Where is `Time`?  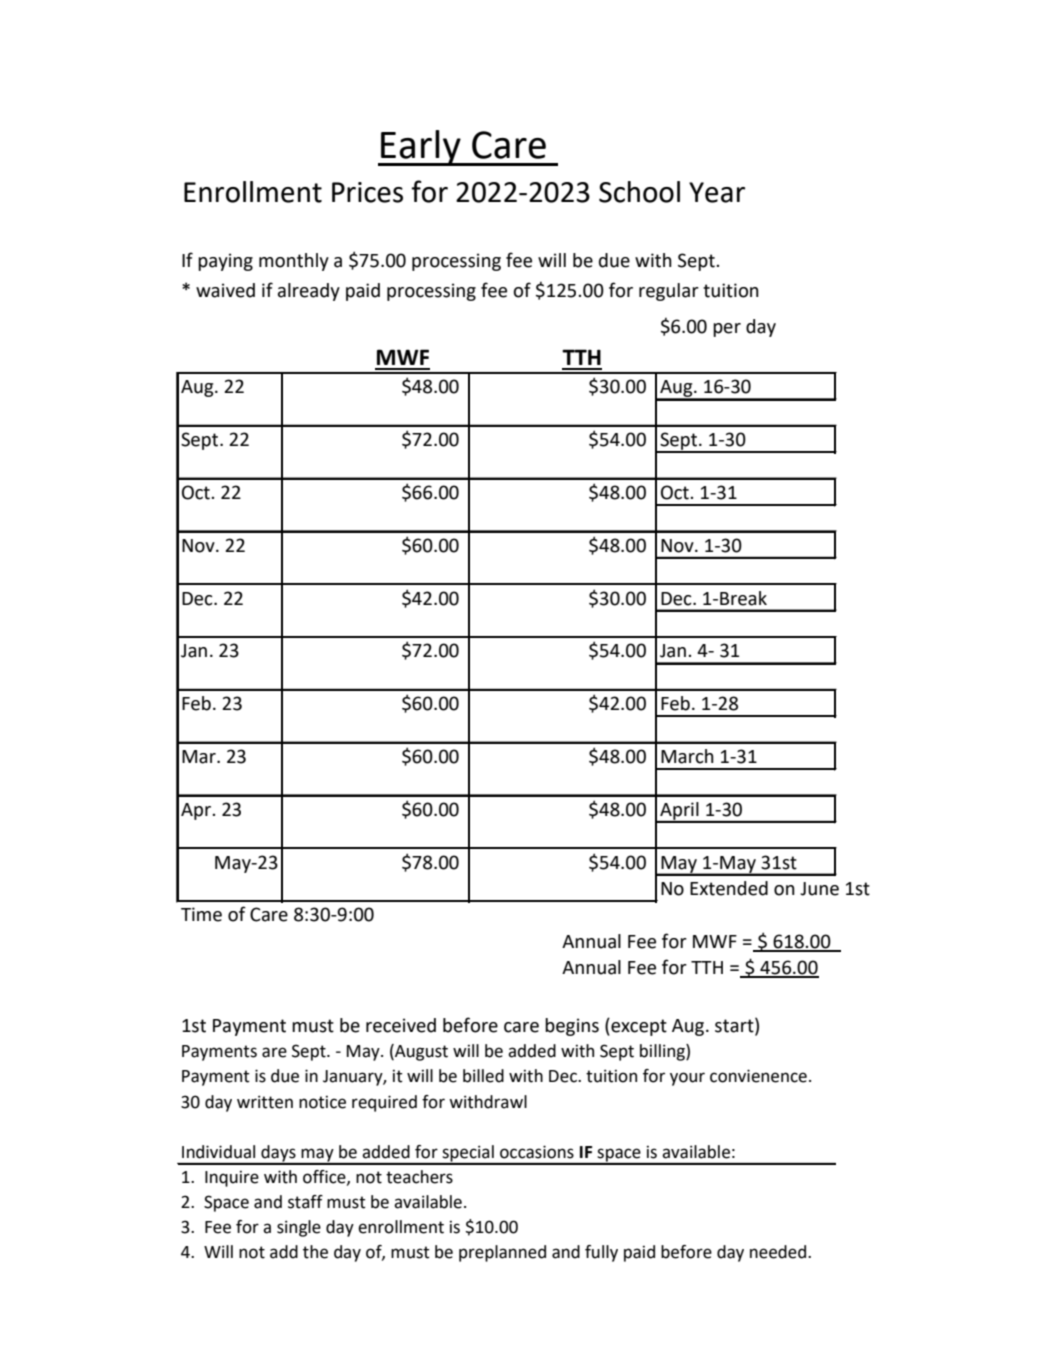 Time is located at coordinates (201, 914).
